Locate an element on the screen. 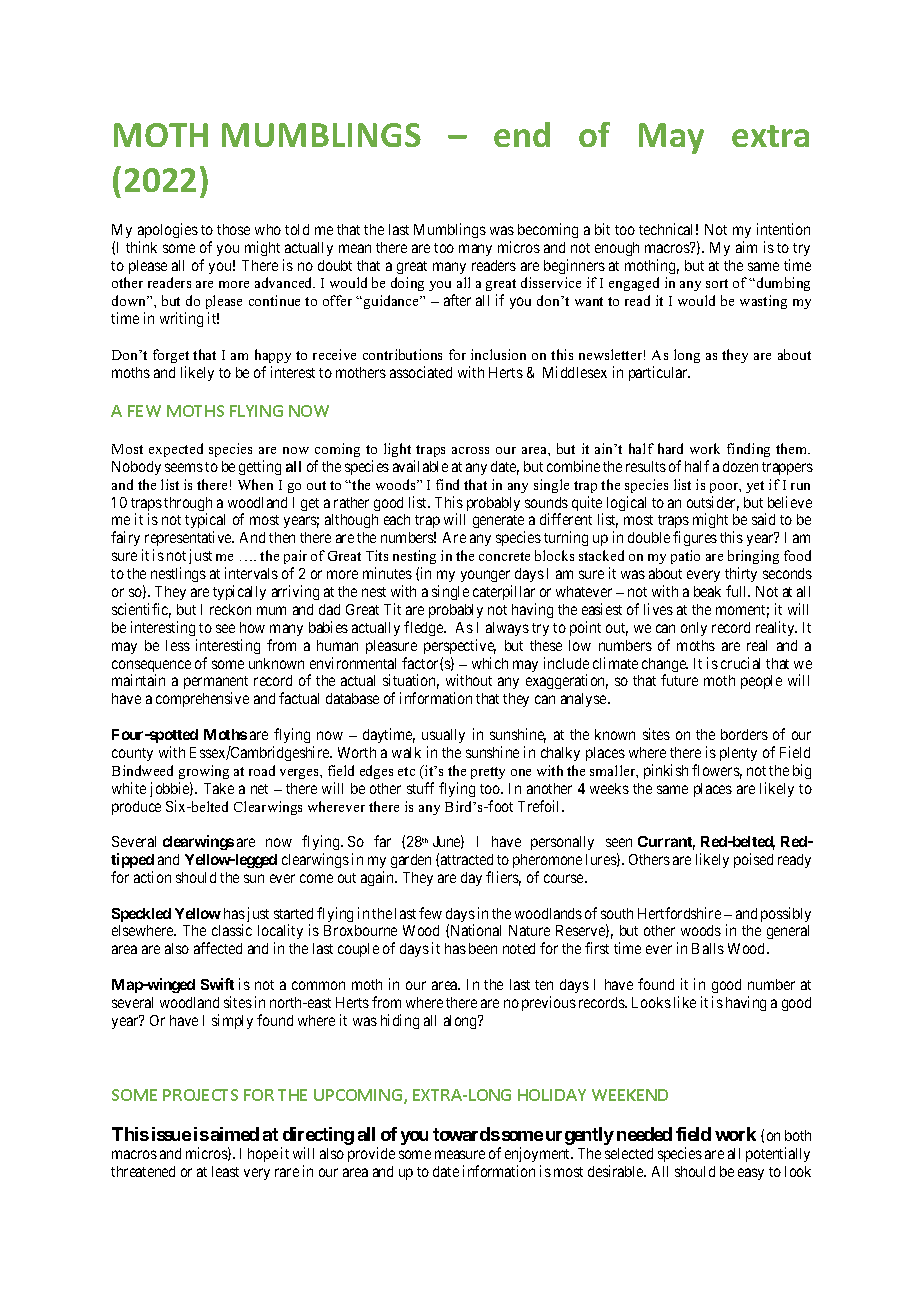 Image resolution: width=924 pixels, height=1308 pixels. people is located at coordinates (761, 682).
